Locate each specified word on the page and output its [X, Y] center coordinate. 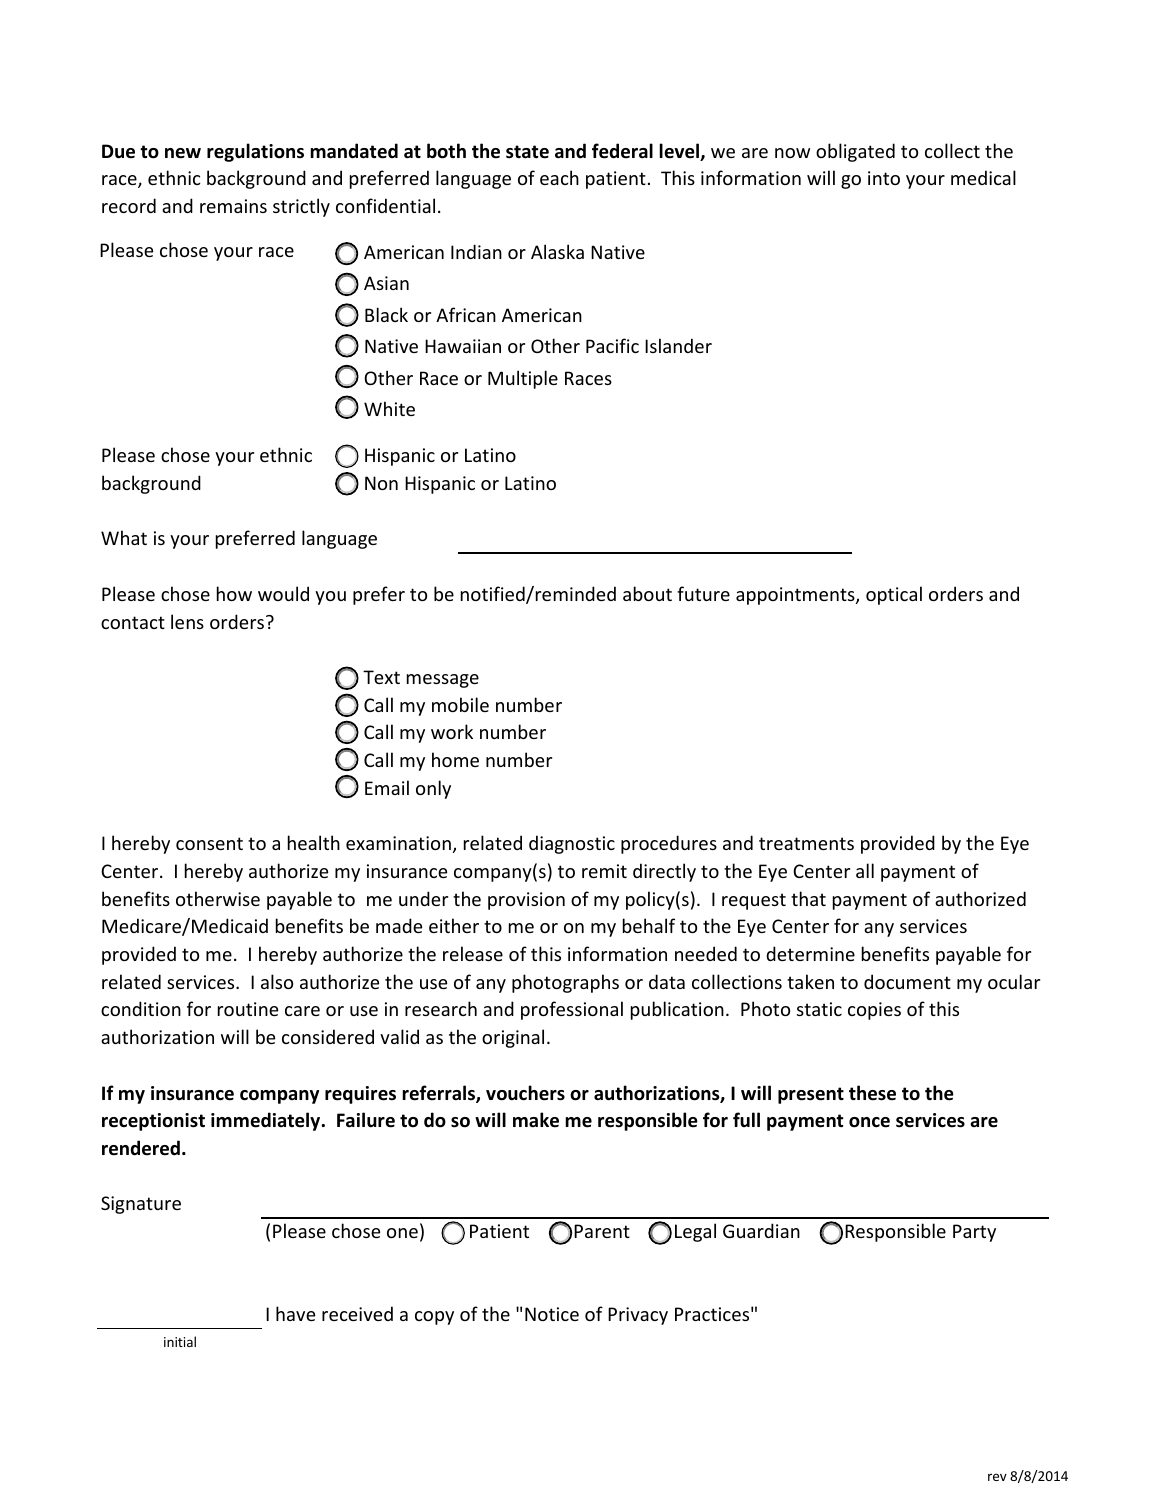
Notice [552, 1314]
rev [997, 1477]
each [559, 177]
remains [233, 206]
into [884, 178]
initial [180, 1341]
